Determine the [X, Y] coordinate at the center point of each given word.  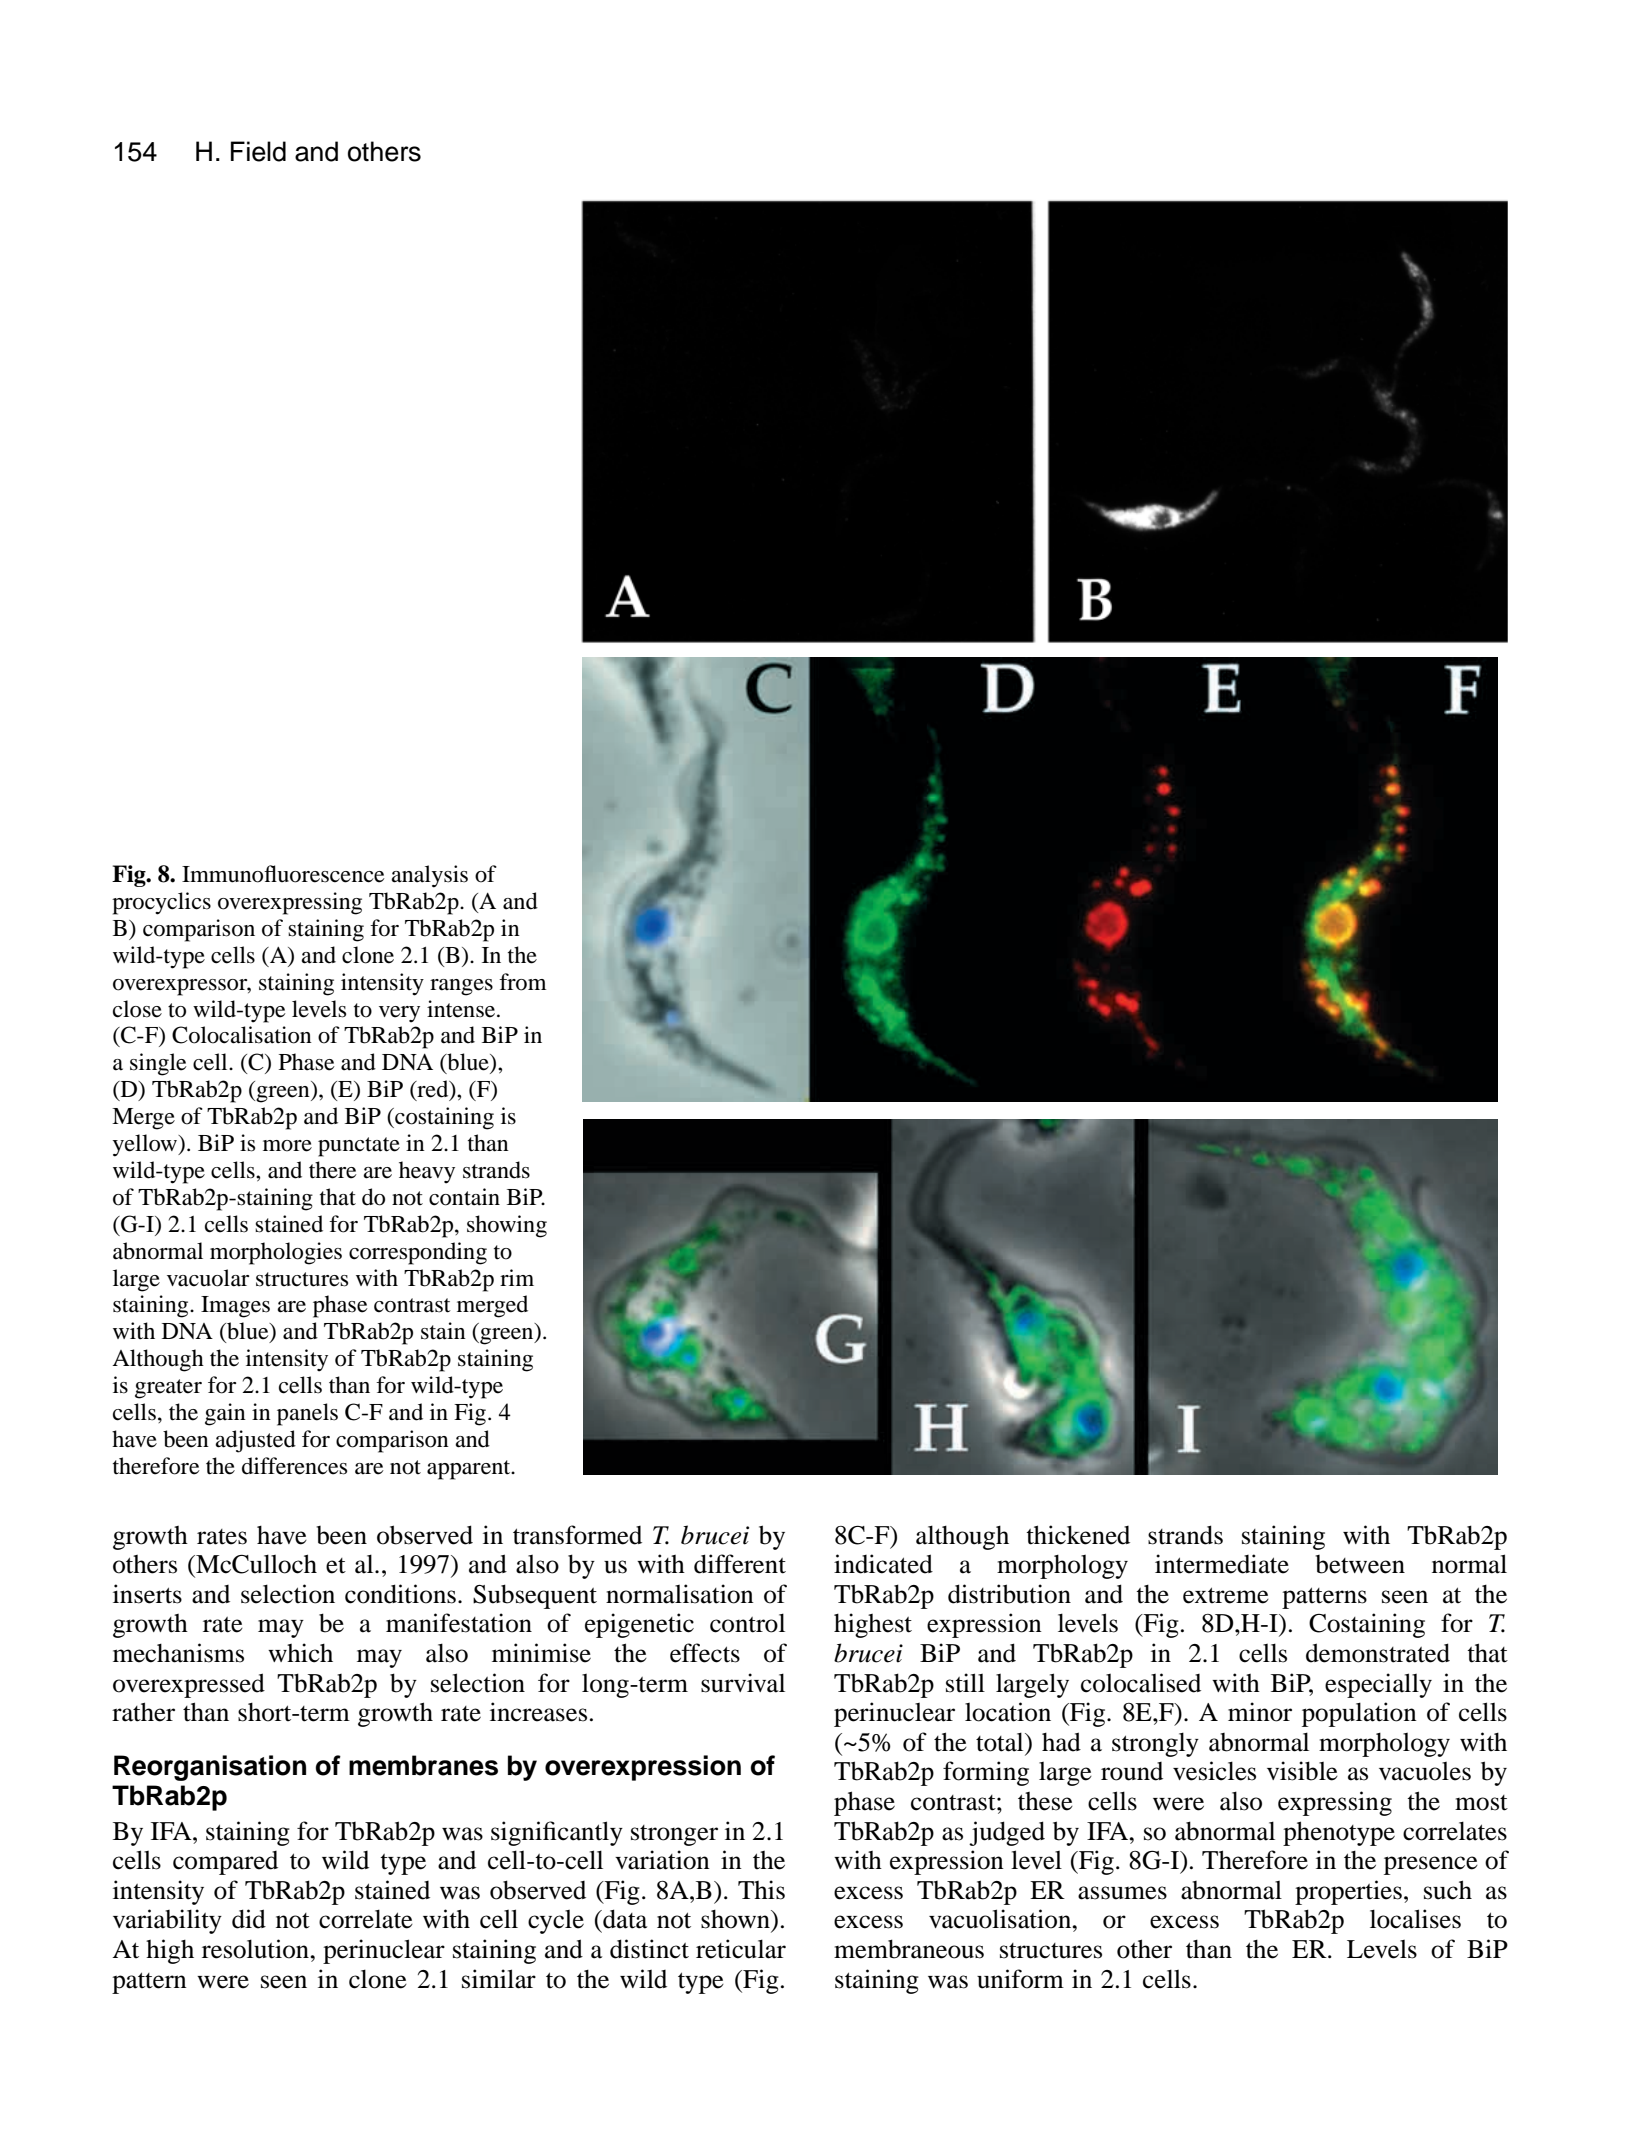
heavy [427, 1172]
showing [507, 1226]
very [399, 1014]
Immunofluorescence [283, 874]
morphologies [276, 1253]
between [1360, 1564]
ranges [461, 987]
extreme [1226, 1595]
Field [258, 151]
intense [462, 1009]
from [522, 982]
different [740, 1564]
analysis [429, 876]
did [249, 1919]
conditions [400, 1594]
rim [517, 1277]
